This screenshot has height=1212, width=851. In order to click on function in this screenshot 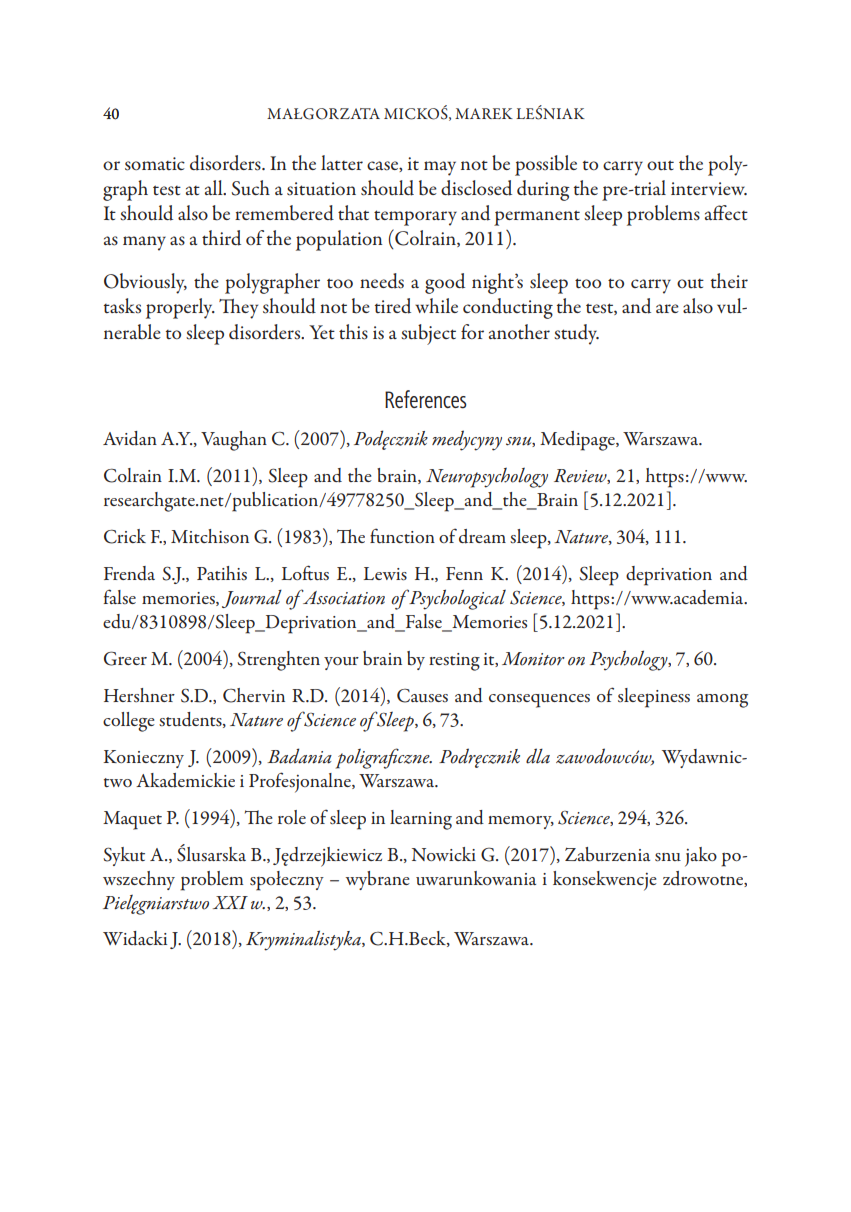, I will do `click(402, 535)`.
